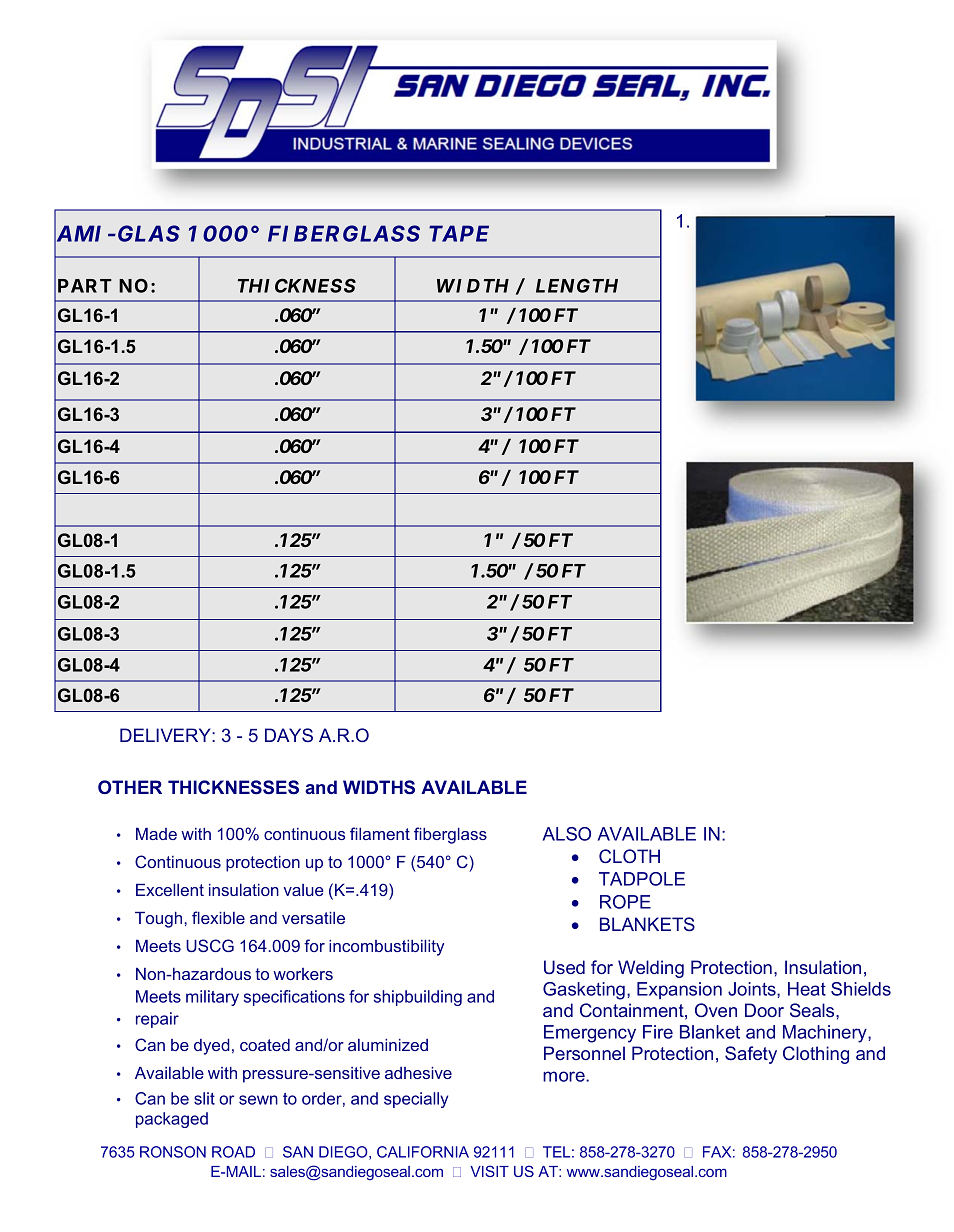 The image size is (954, 1232). I want to click on filament, so click(380, 833).
